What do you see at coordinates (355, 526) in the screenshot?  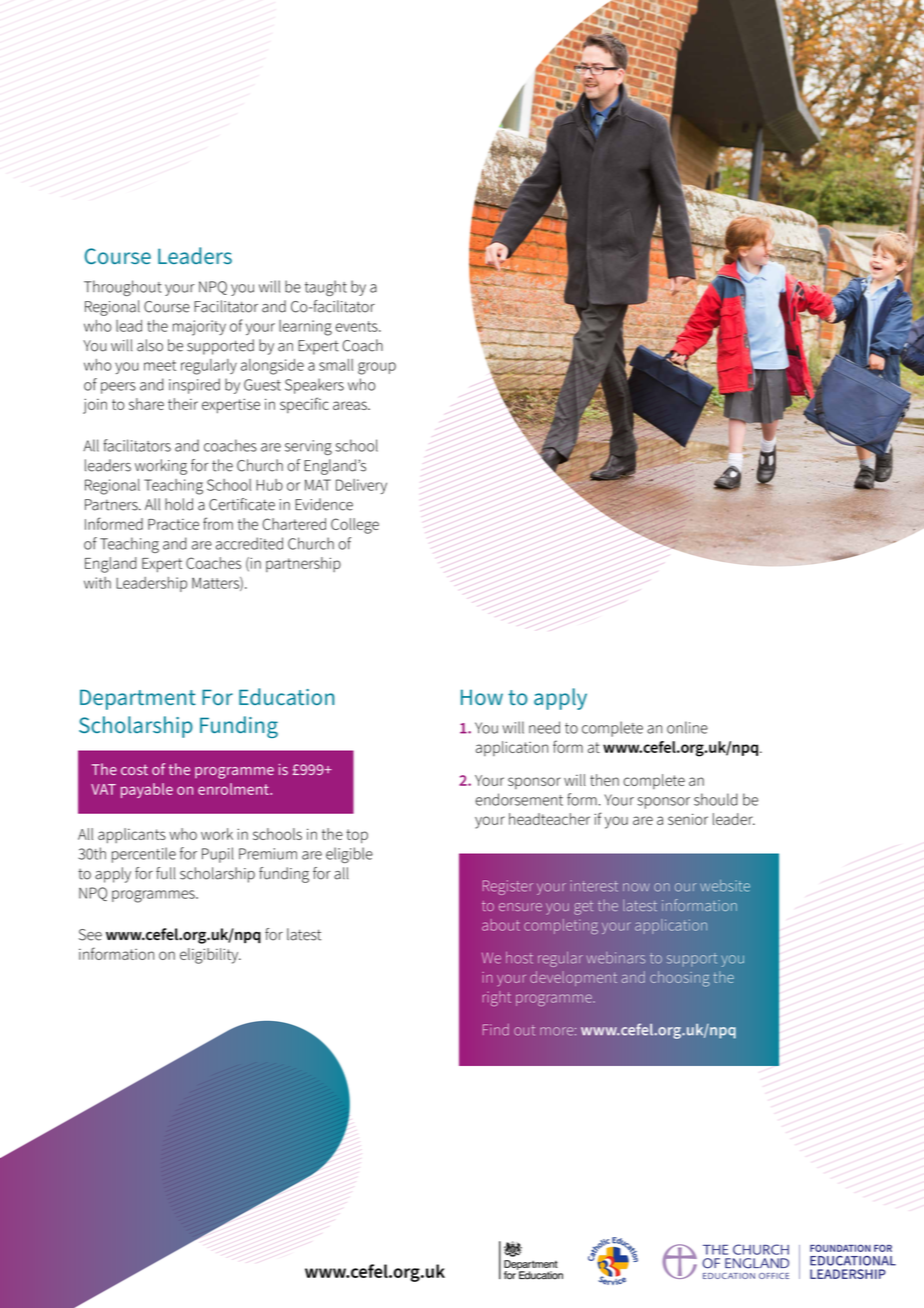 I see `College` at bounding box center [355, 526].
